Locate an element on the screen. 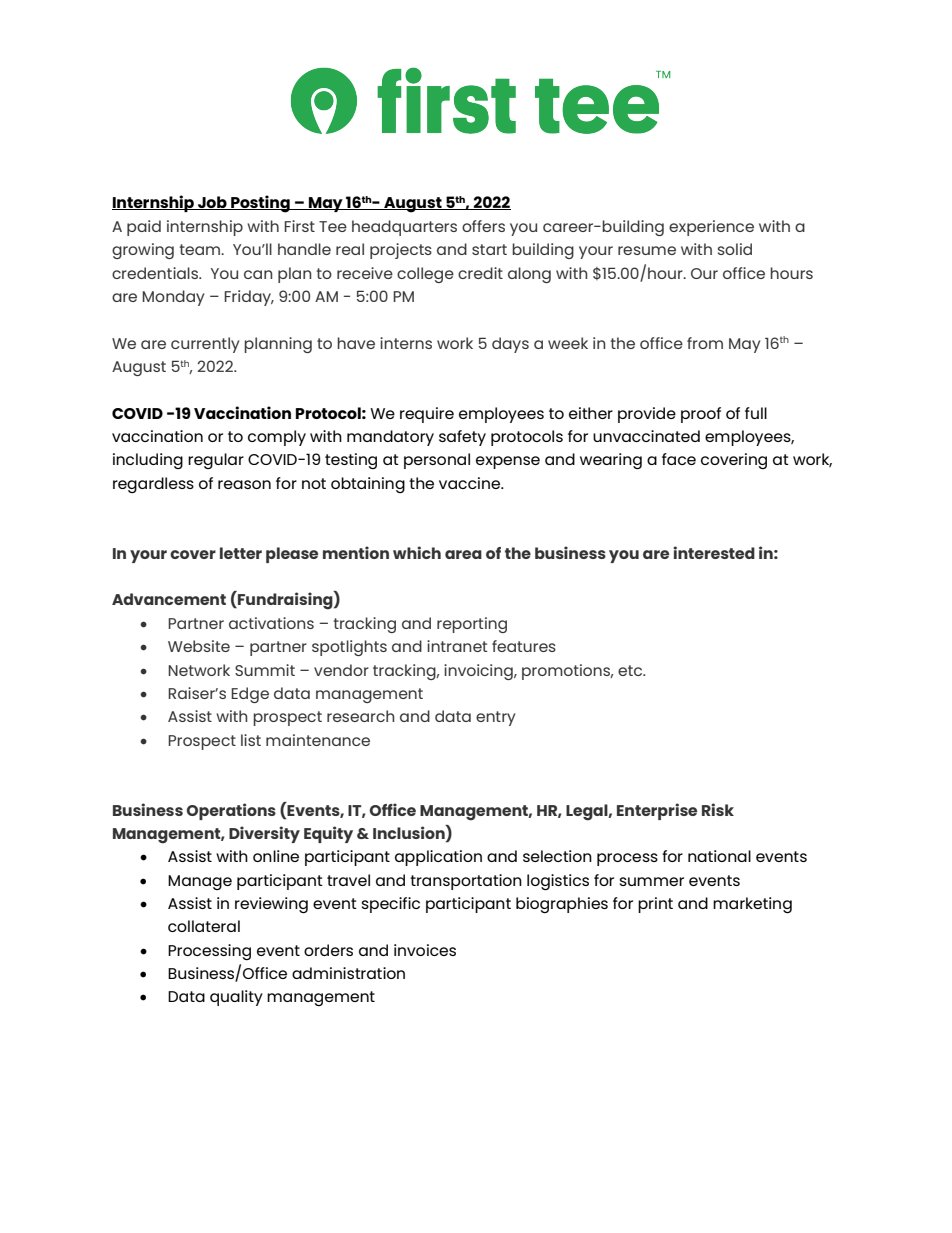 This screenshot has height=1233, width=952. vaccine is located at coordinates (471, 483).
